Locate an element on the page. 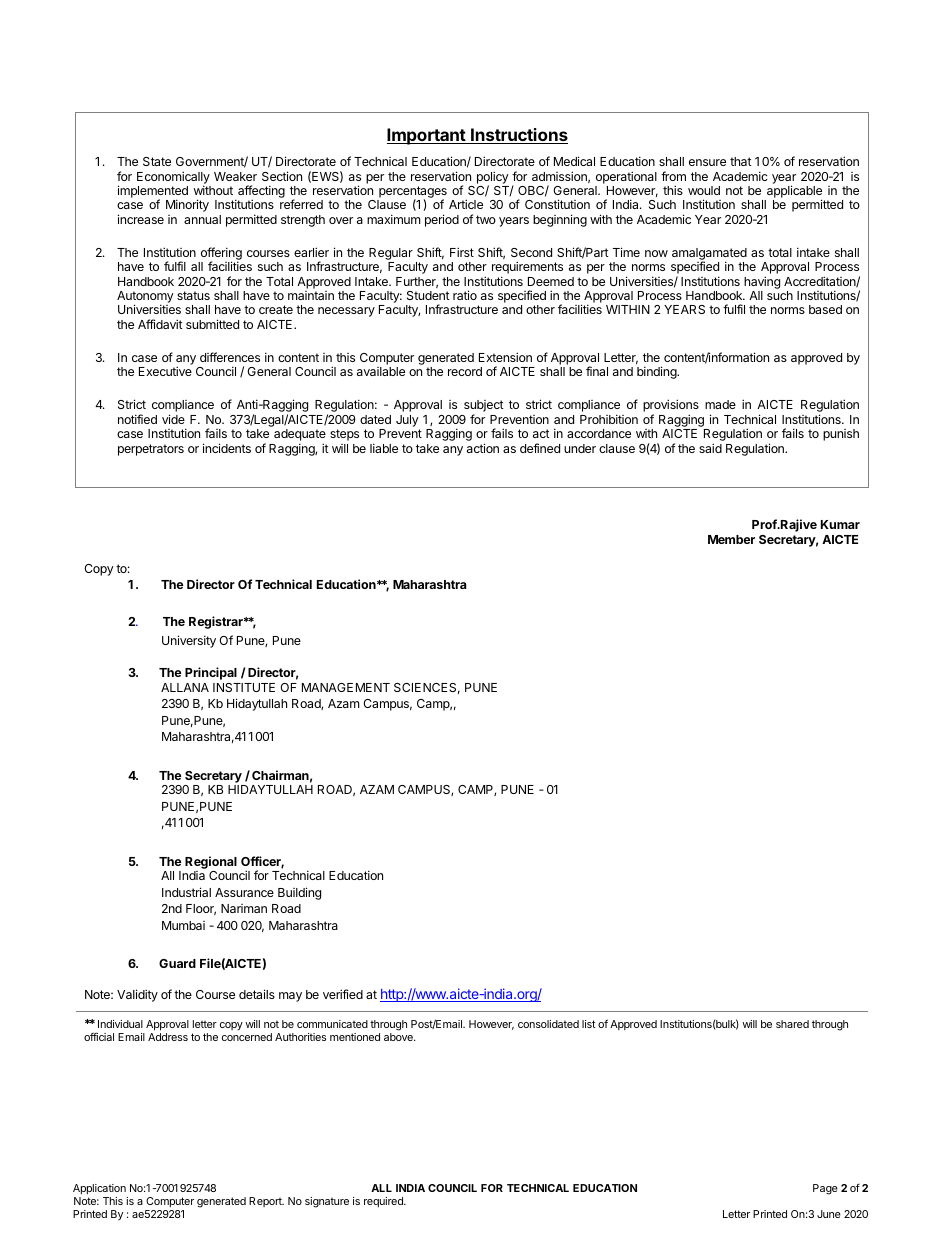  action is located at coordinates (483, 448).
